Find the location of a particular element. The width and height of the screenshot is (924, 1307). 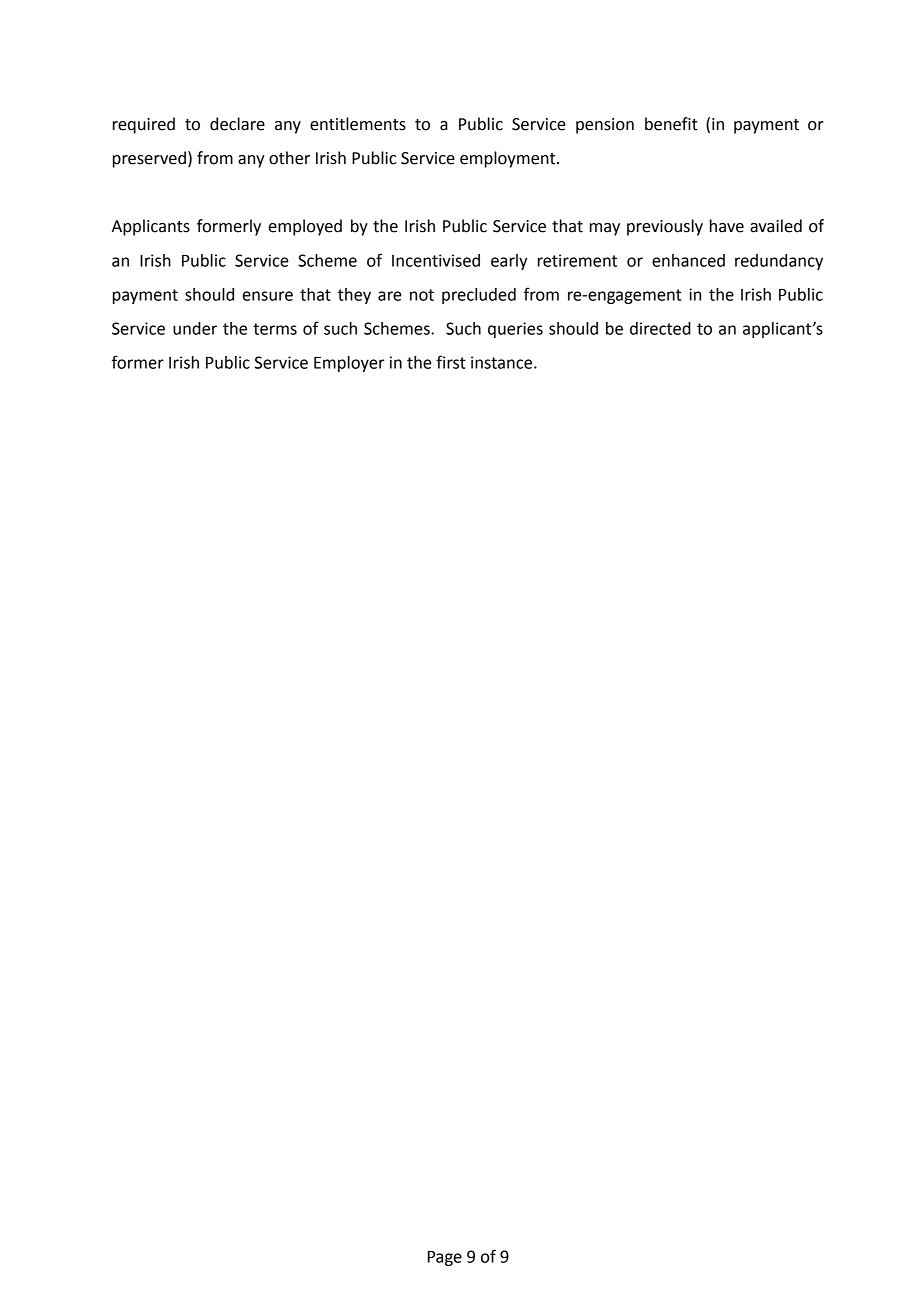

Employer is located at coordinates (349, 364).
